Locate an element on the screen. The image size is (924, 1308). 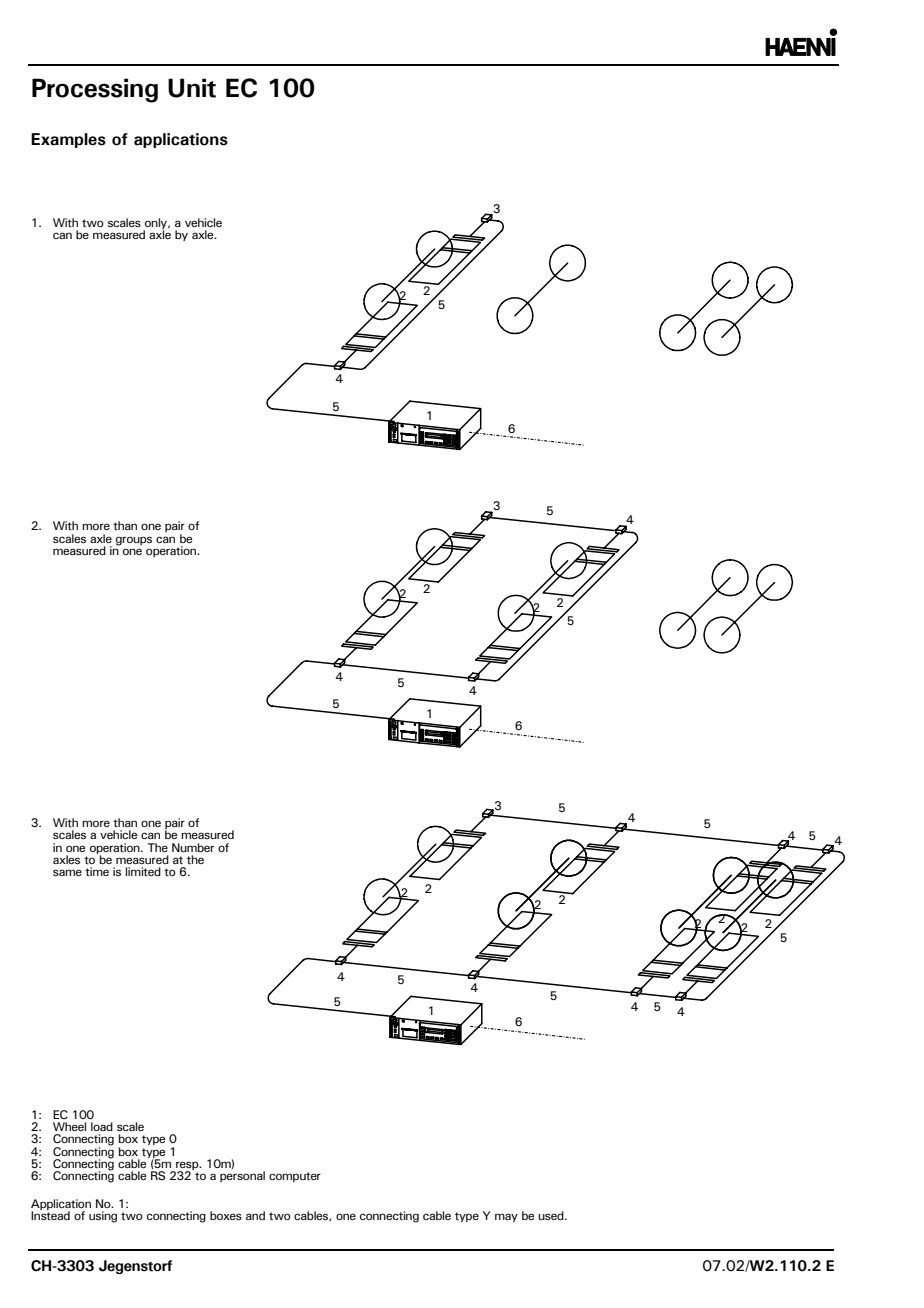
Processing is located at coordinates (95, 90).
